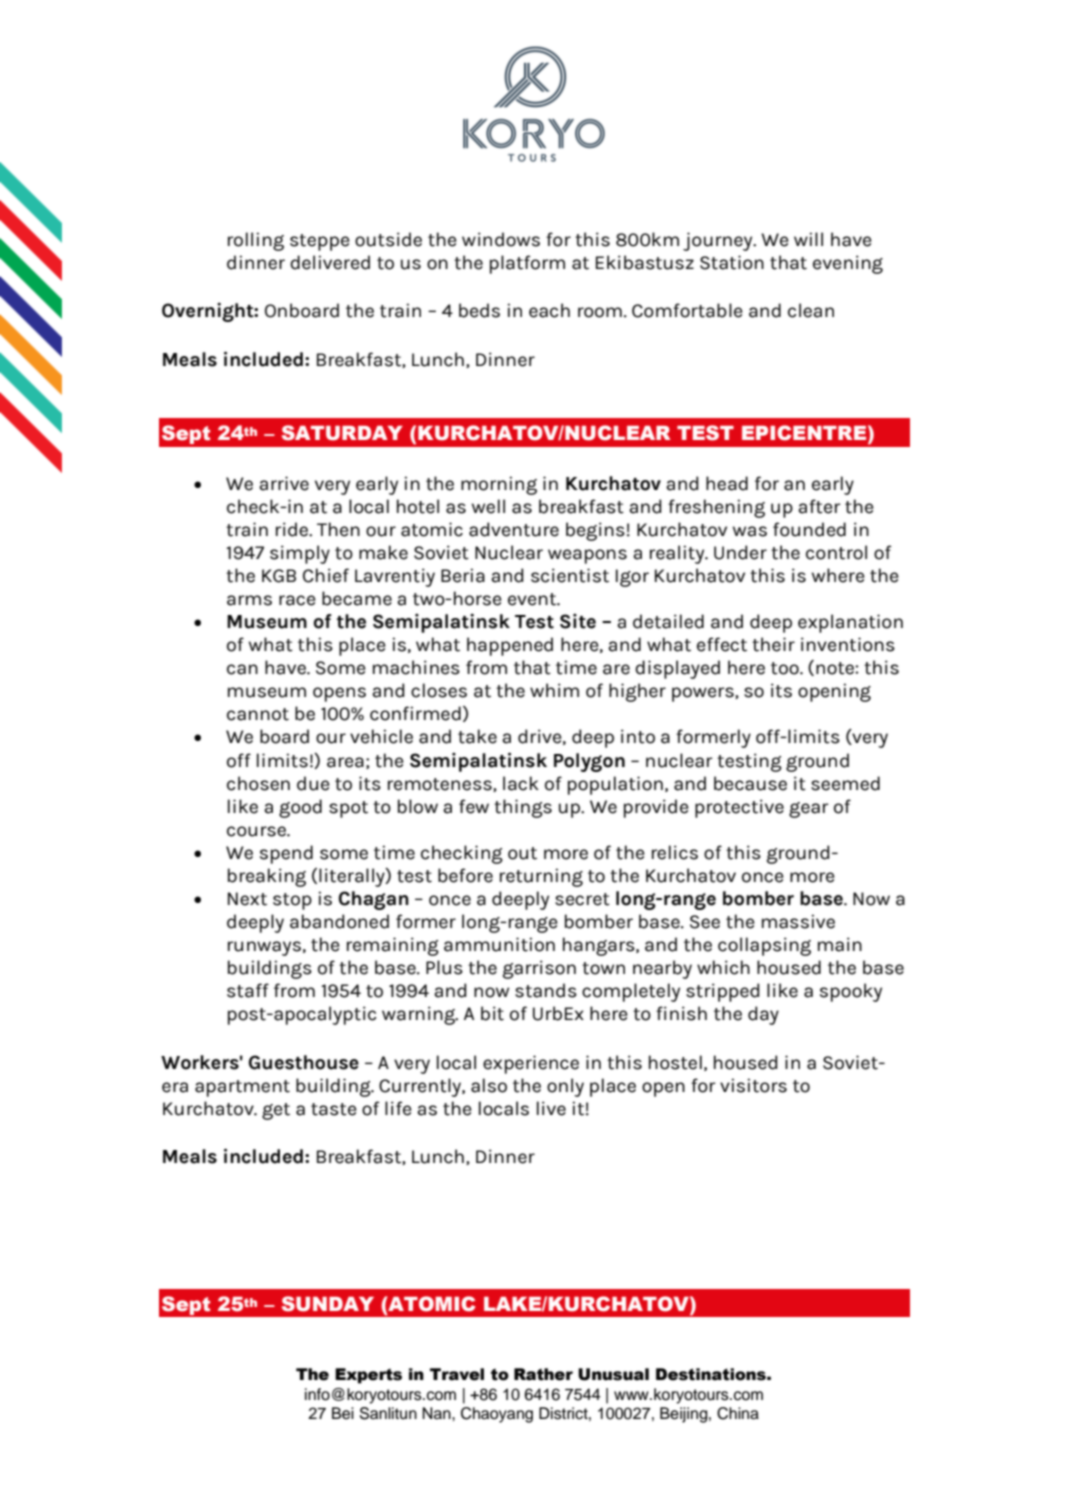 The height and width of the document is (1511, 1068). What do you see at coordinates (808, 239) in the document?
I see `will` at bounding box center [808, 239].
